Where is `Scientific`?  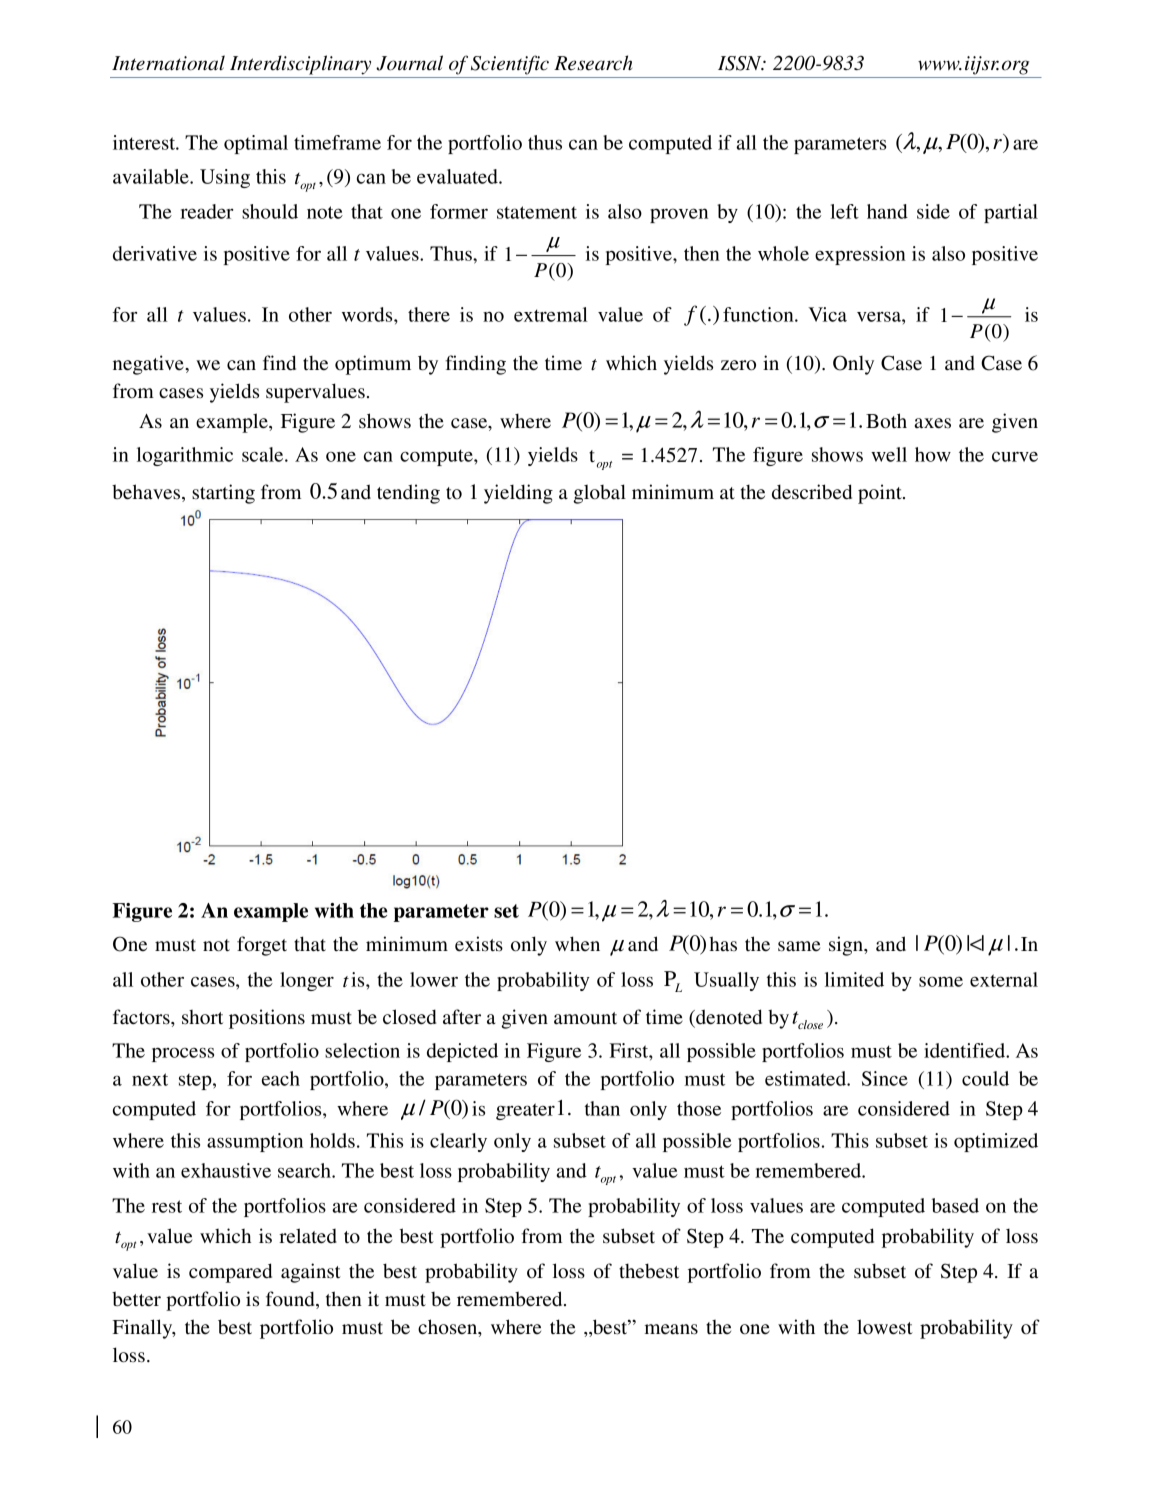
Scientific is located at coordinates (510, 65).
